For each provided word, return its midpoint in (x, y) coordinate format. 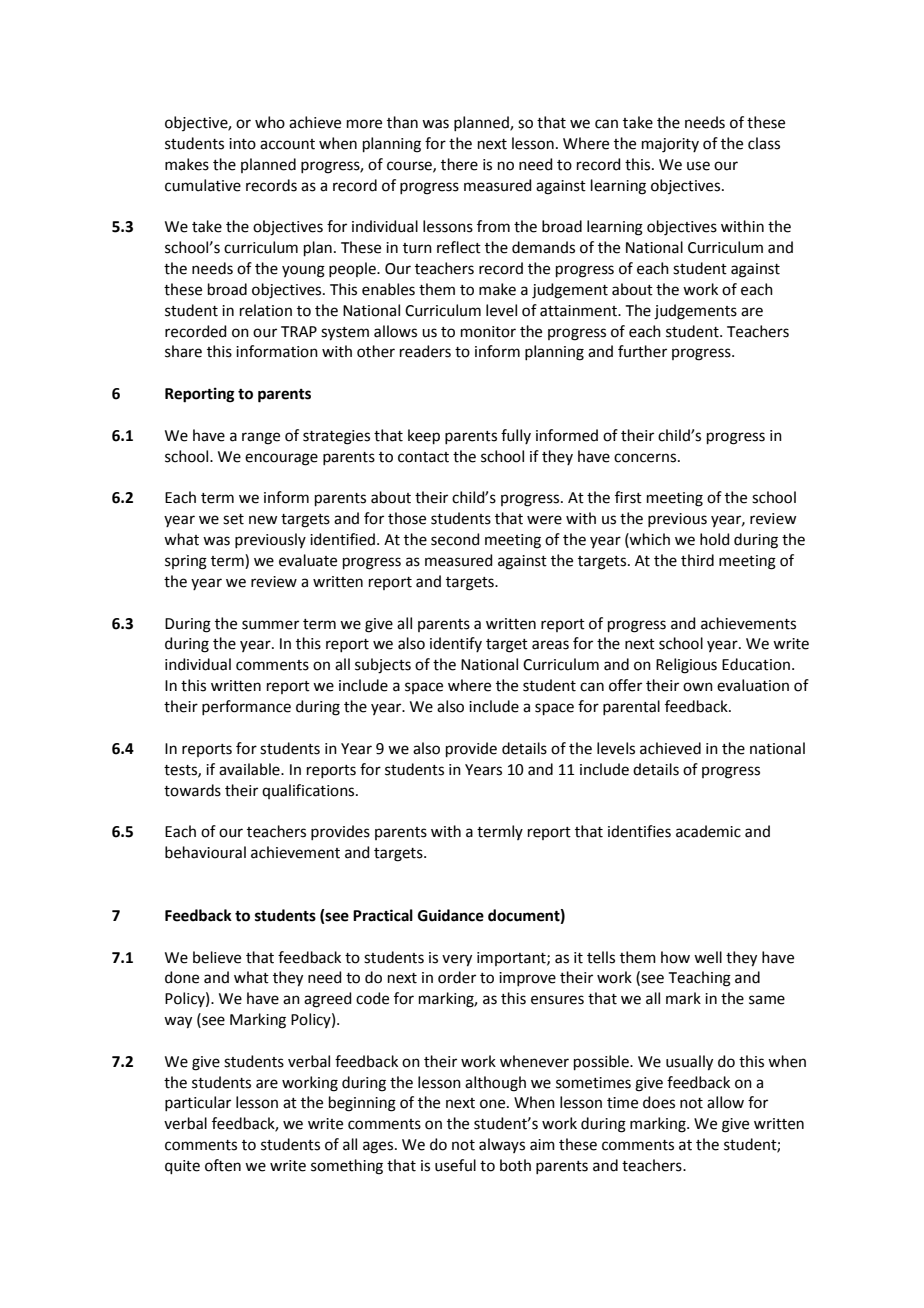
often (223, 1165)
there (459, 164)
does (659, 1102)
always (502, 1145)
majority (670, 145)
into (242, 144)
